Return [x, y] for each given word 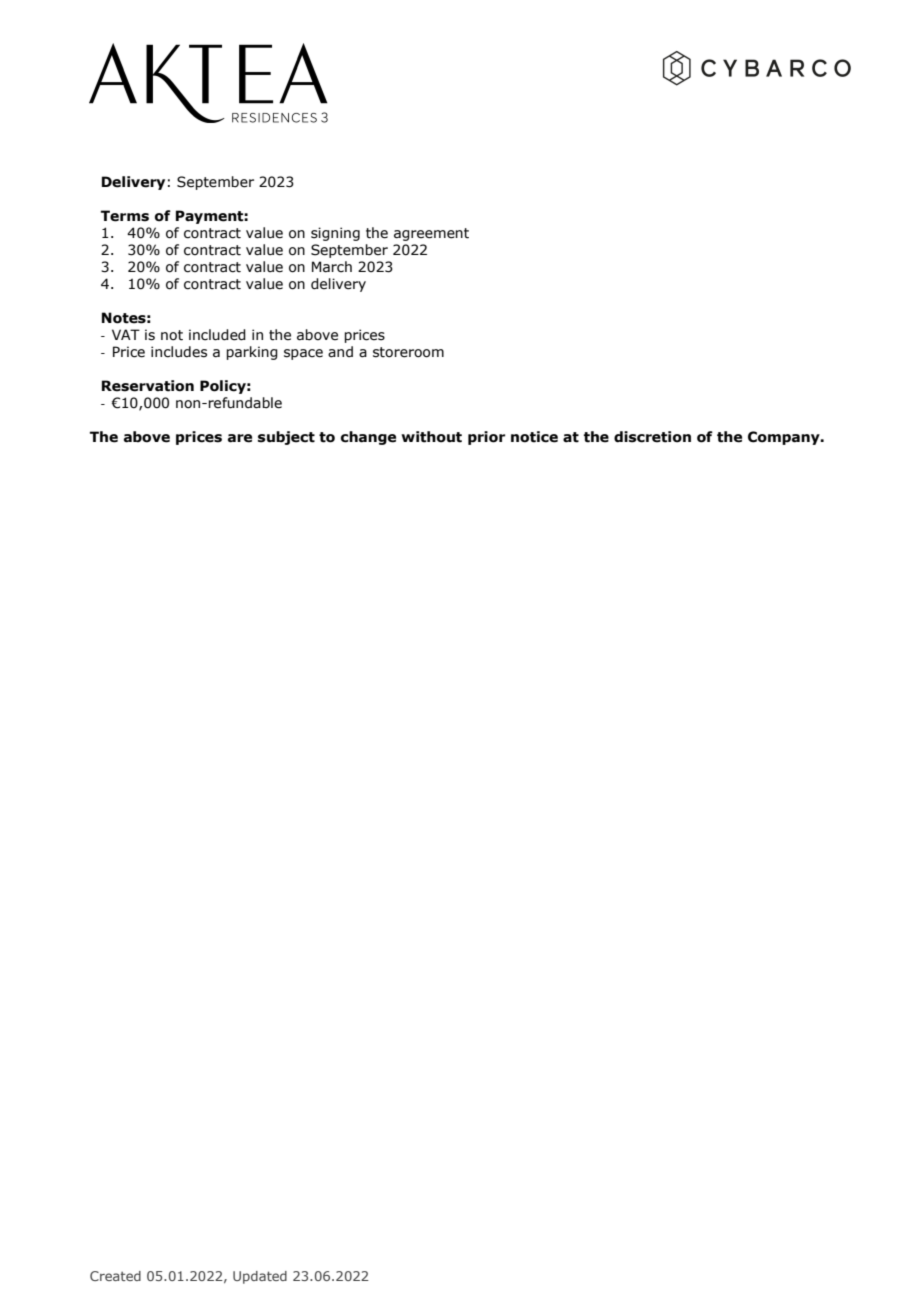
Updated [260, 1277]
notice [534, 437]
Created [115, 1276]
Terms [125, 216]
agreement [431, 234]
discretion [652, 437]
